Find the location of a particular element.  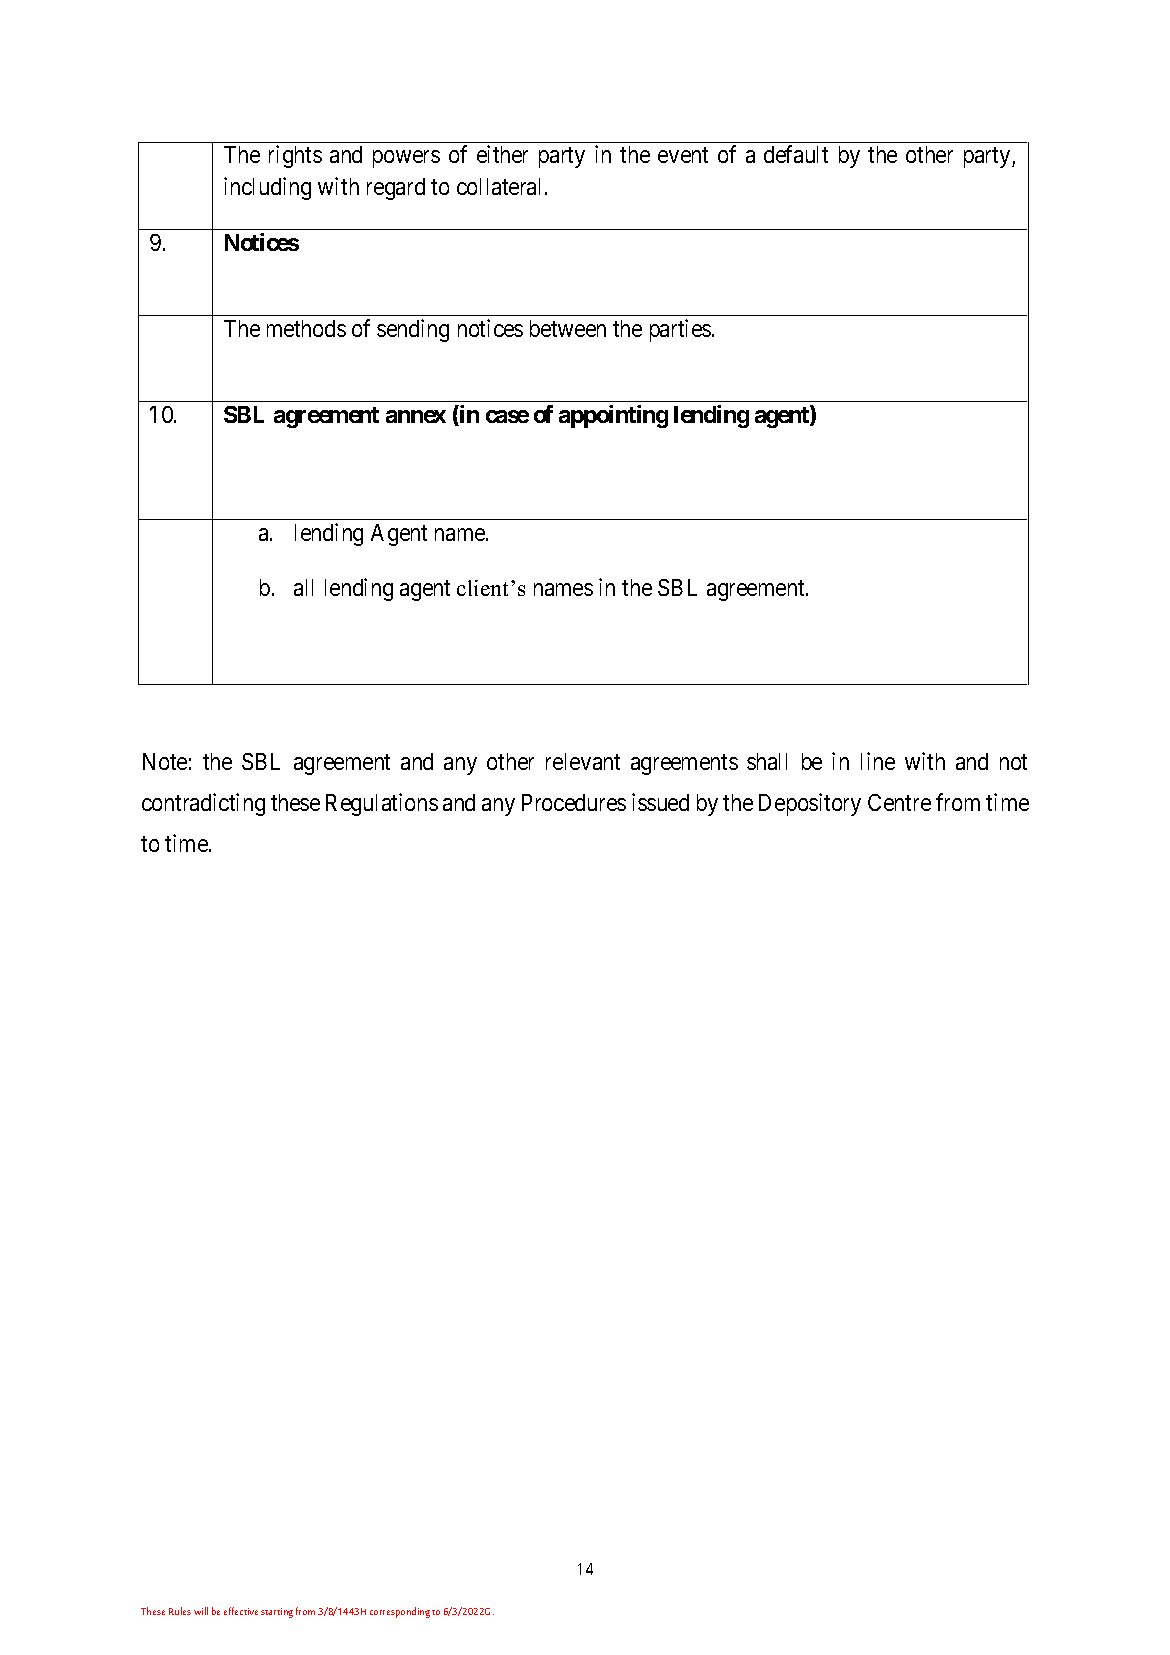

including is located at coordinates (267, 188).
